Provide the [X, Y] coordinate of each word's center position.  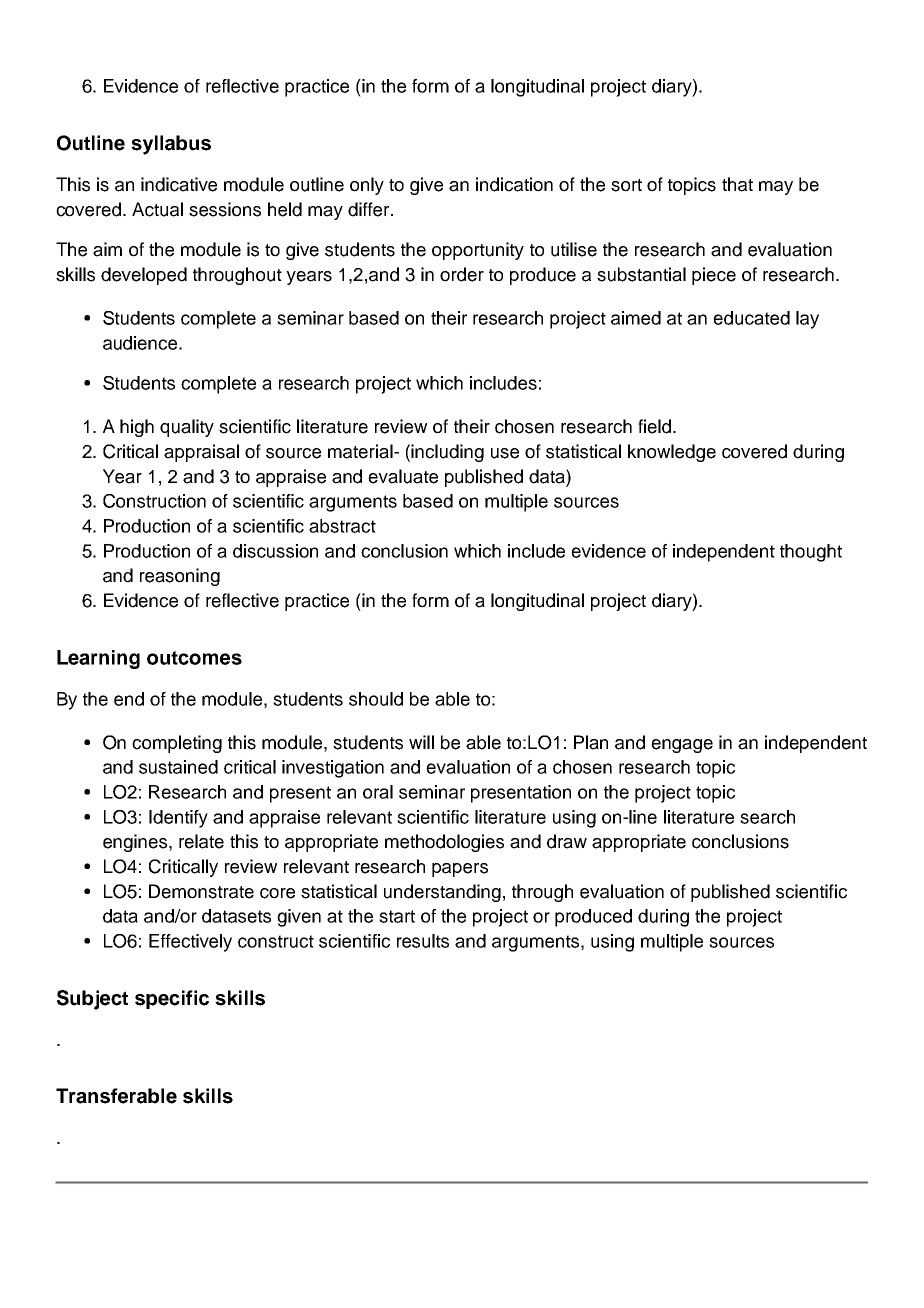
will [421, 742]
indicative [179, 184]
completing [177, 744]
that [737, 184]
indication [514, 184]
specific [172, 999]
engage [682, 746]
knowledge [672, 453]
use [505, 453]
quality [187, 428]
